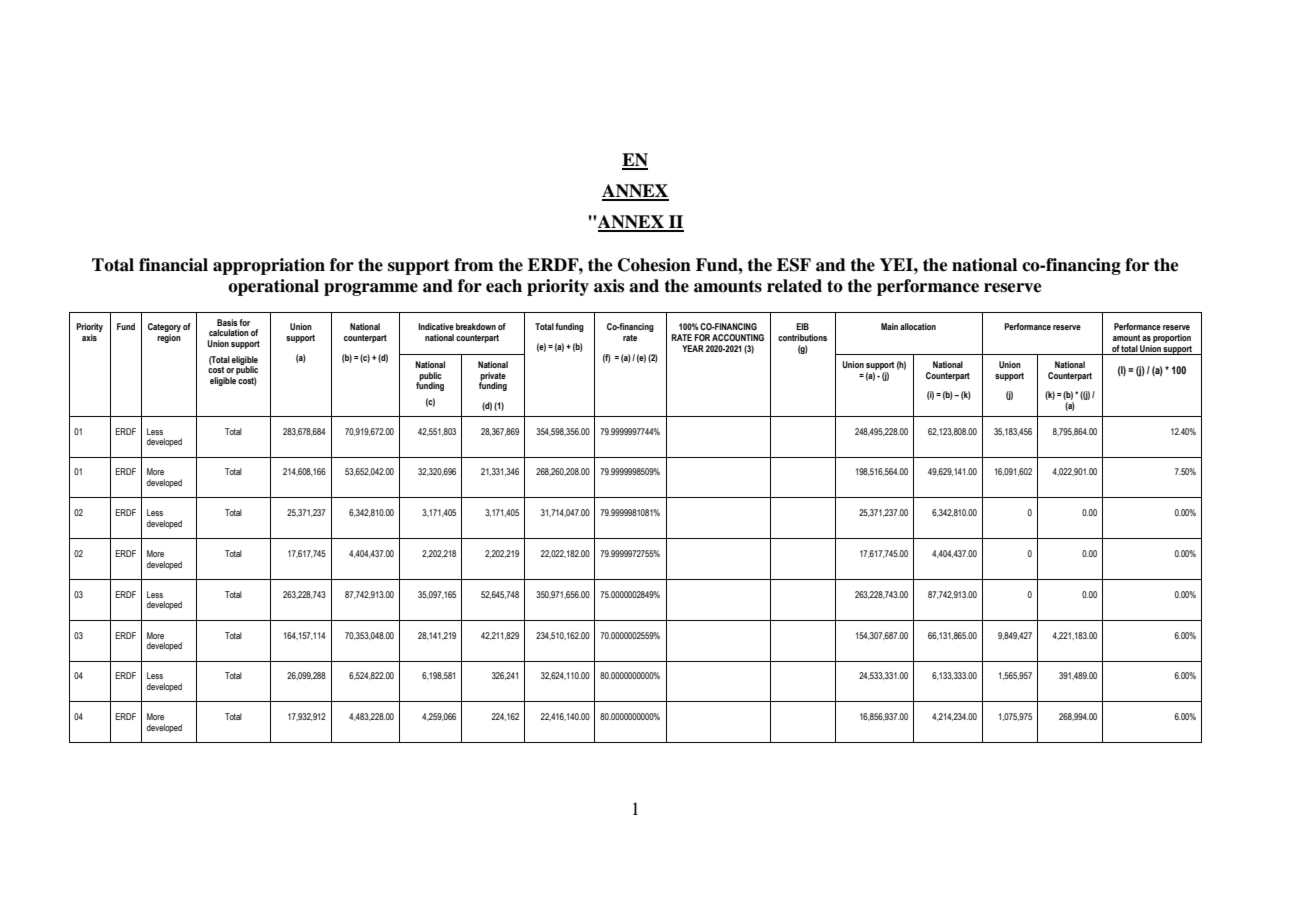 This page has width=1308, height=924. What do you see at coordinates (654, 265) in the page?
I see `Cohesion` at bounding box center [654, 265].
